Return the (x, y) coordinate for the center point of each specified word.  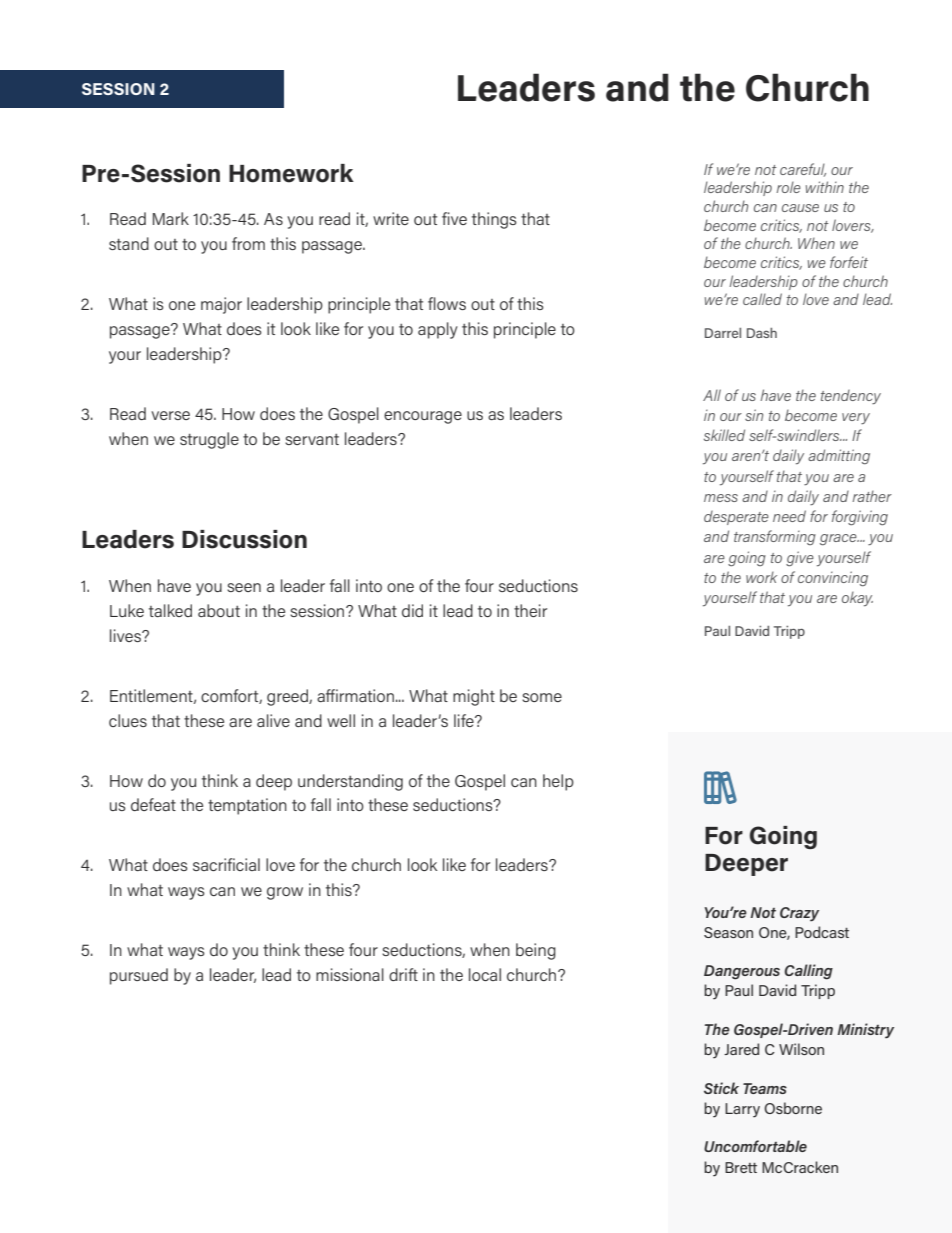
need (789, 516)
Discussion (244, 539)
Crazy (799, 914)
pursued (139, 976)
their (530, 610)
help (558, 782)
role (788, 187)
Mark (171, 218)
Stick (721, 1088)
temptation (247, 806)
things (494, 220)
